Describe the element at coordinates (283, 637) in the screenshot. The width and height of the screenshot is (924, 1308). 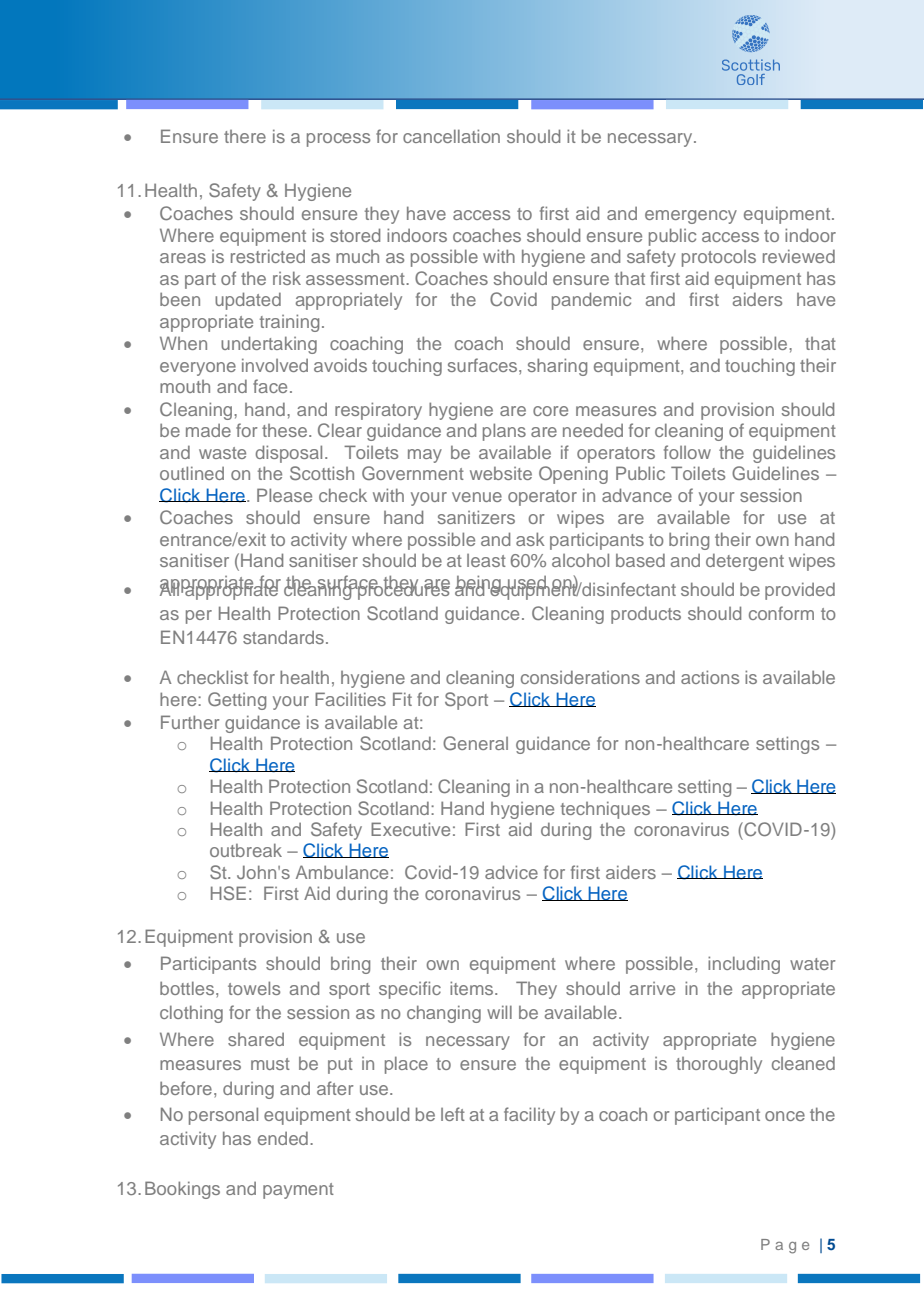
I see `standards` at that location.
